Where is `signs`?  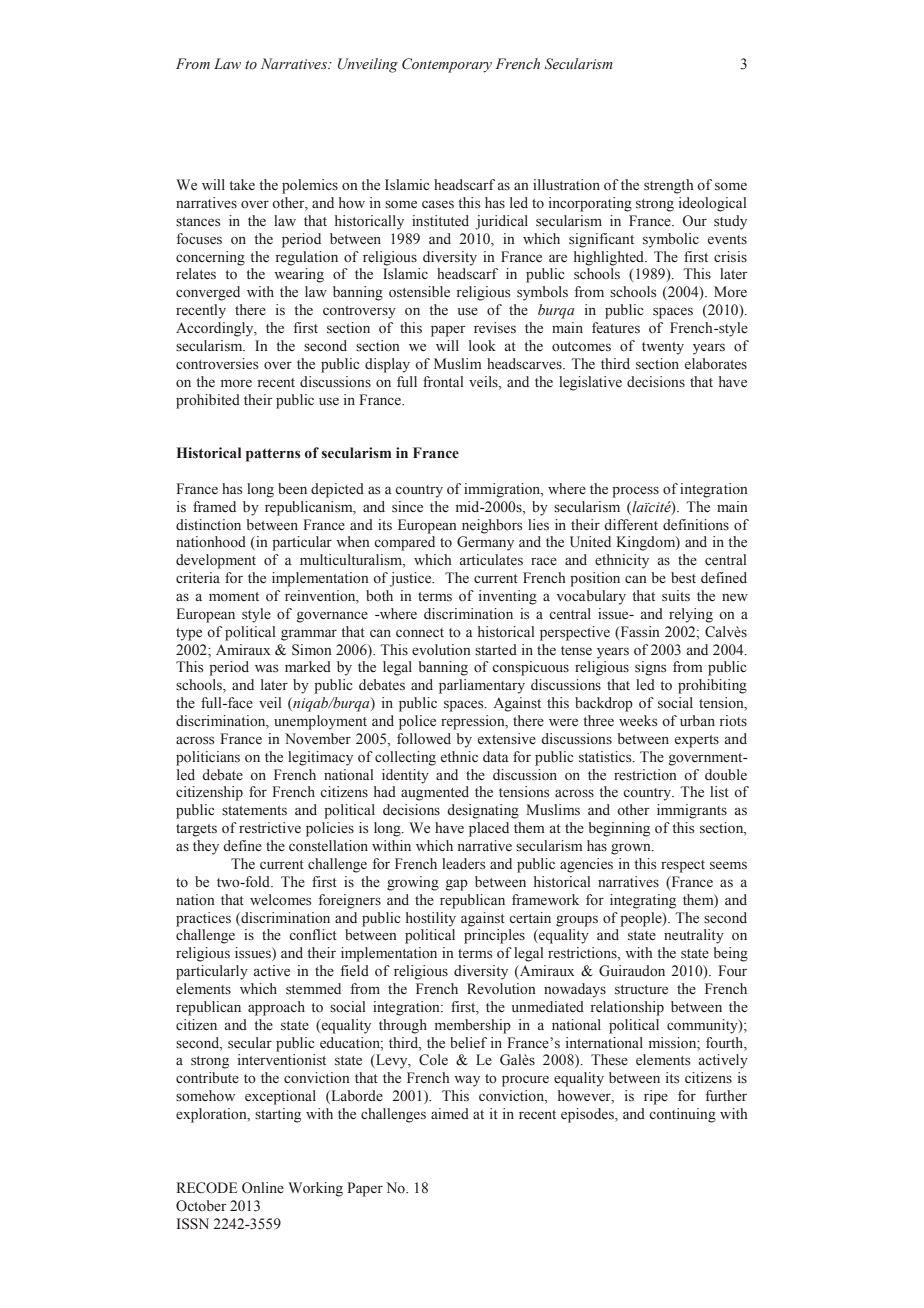
signs is located at coordinates (650, 668).
